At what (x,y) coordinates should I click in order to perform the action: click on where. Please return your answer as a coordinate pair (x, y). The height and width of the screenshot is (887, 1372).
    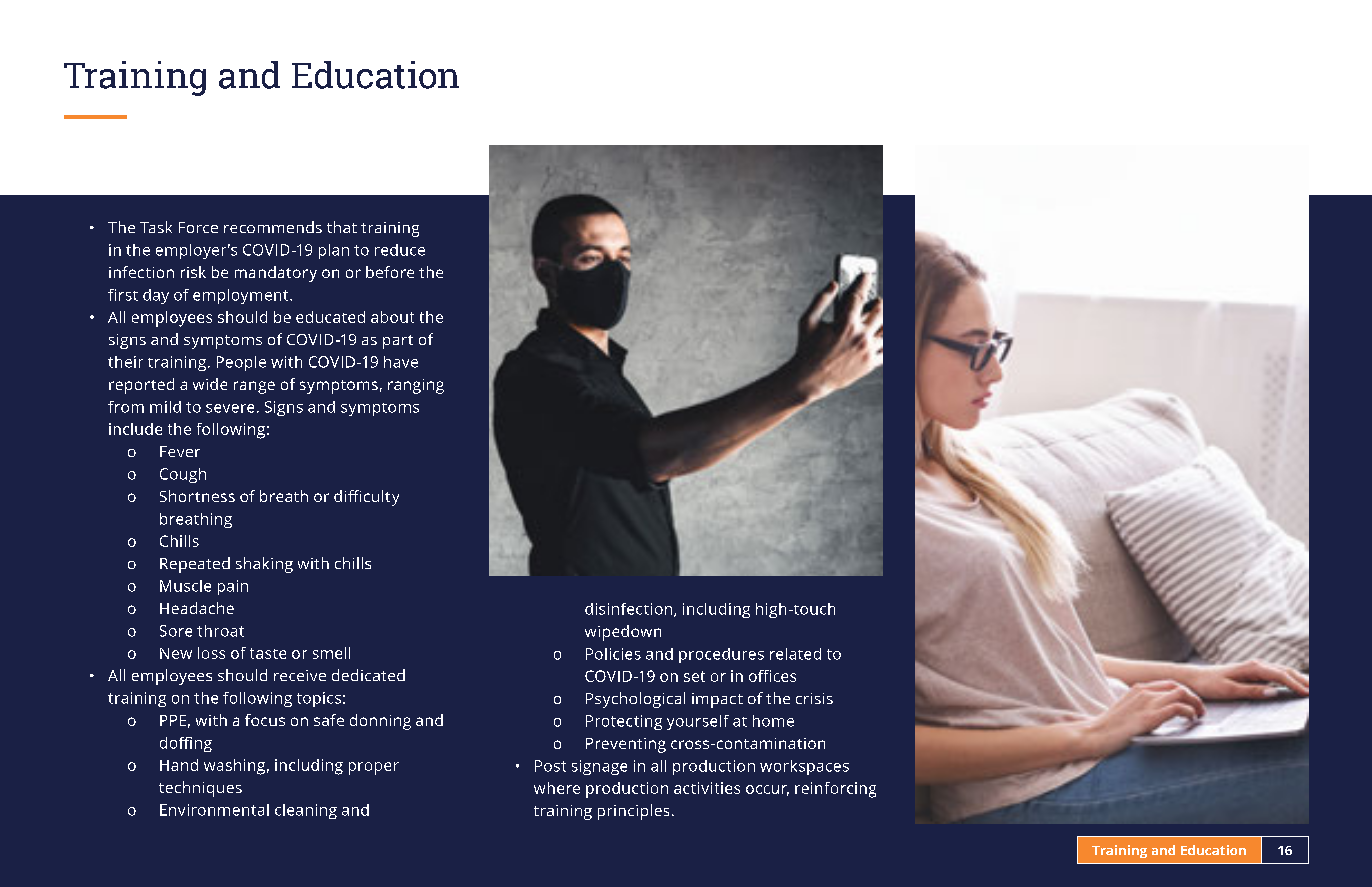
    Looking at the image, I should click on (557, 788).
